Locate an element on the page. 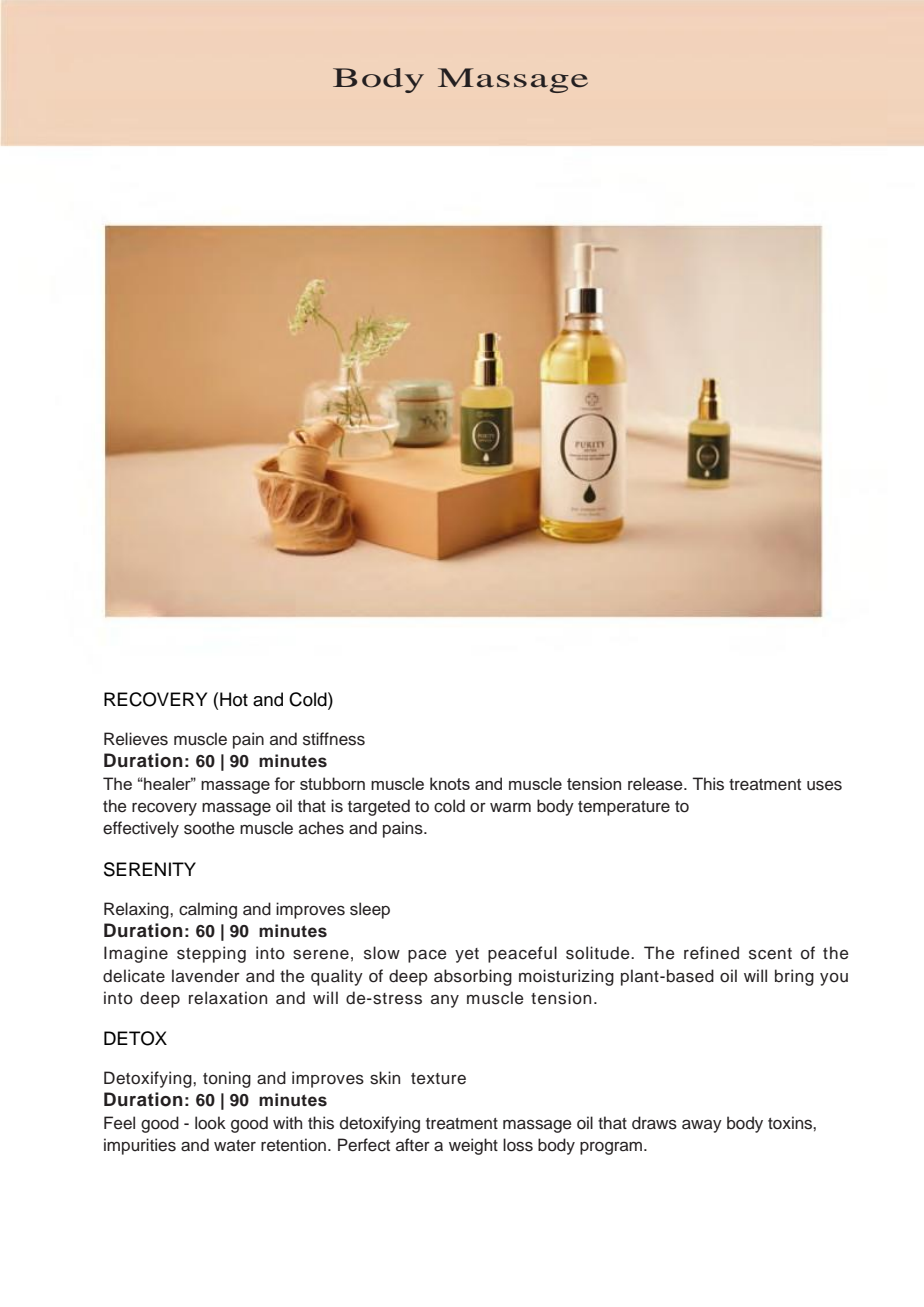 The image size is (924, 1307). calming is located at coordinates (208, 910).
